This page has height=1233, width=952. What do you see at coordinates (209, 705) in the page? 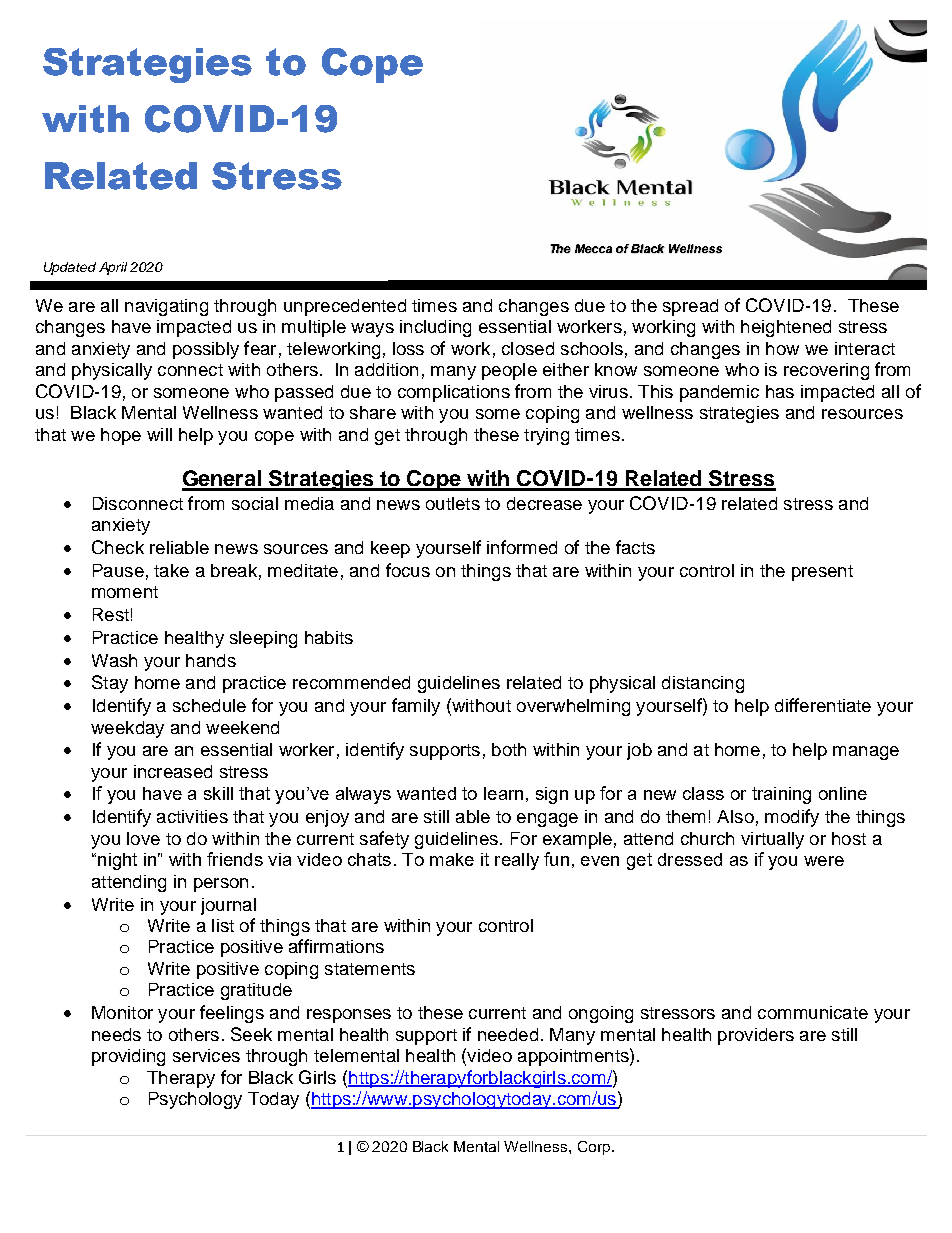
I see `schedule` at bounding box center [209, 705].
